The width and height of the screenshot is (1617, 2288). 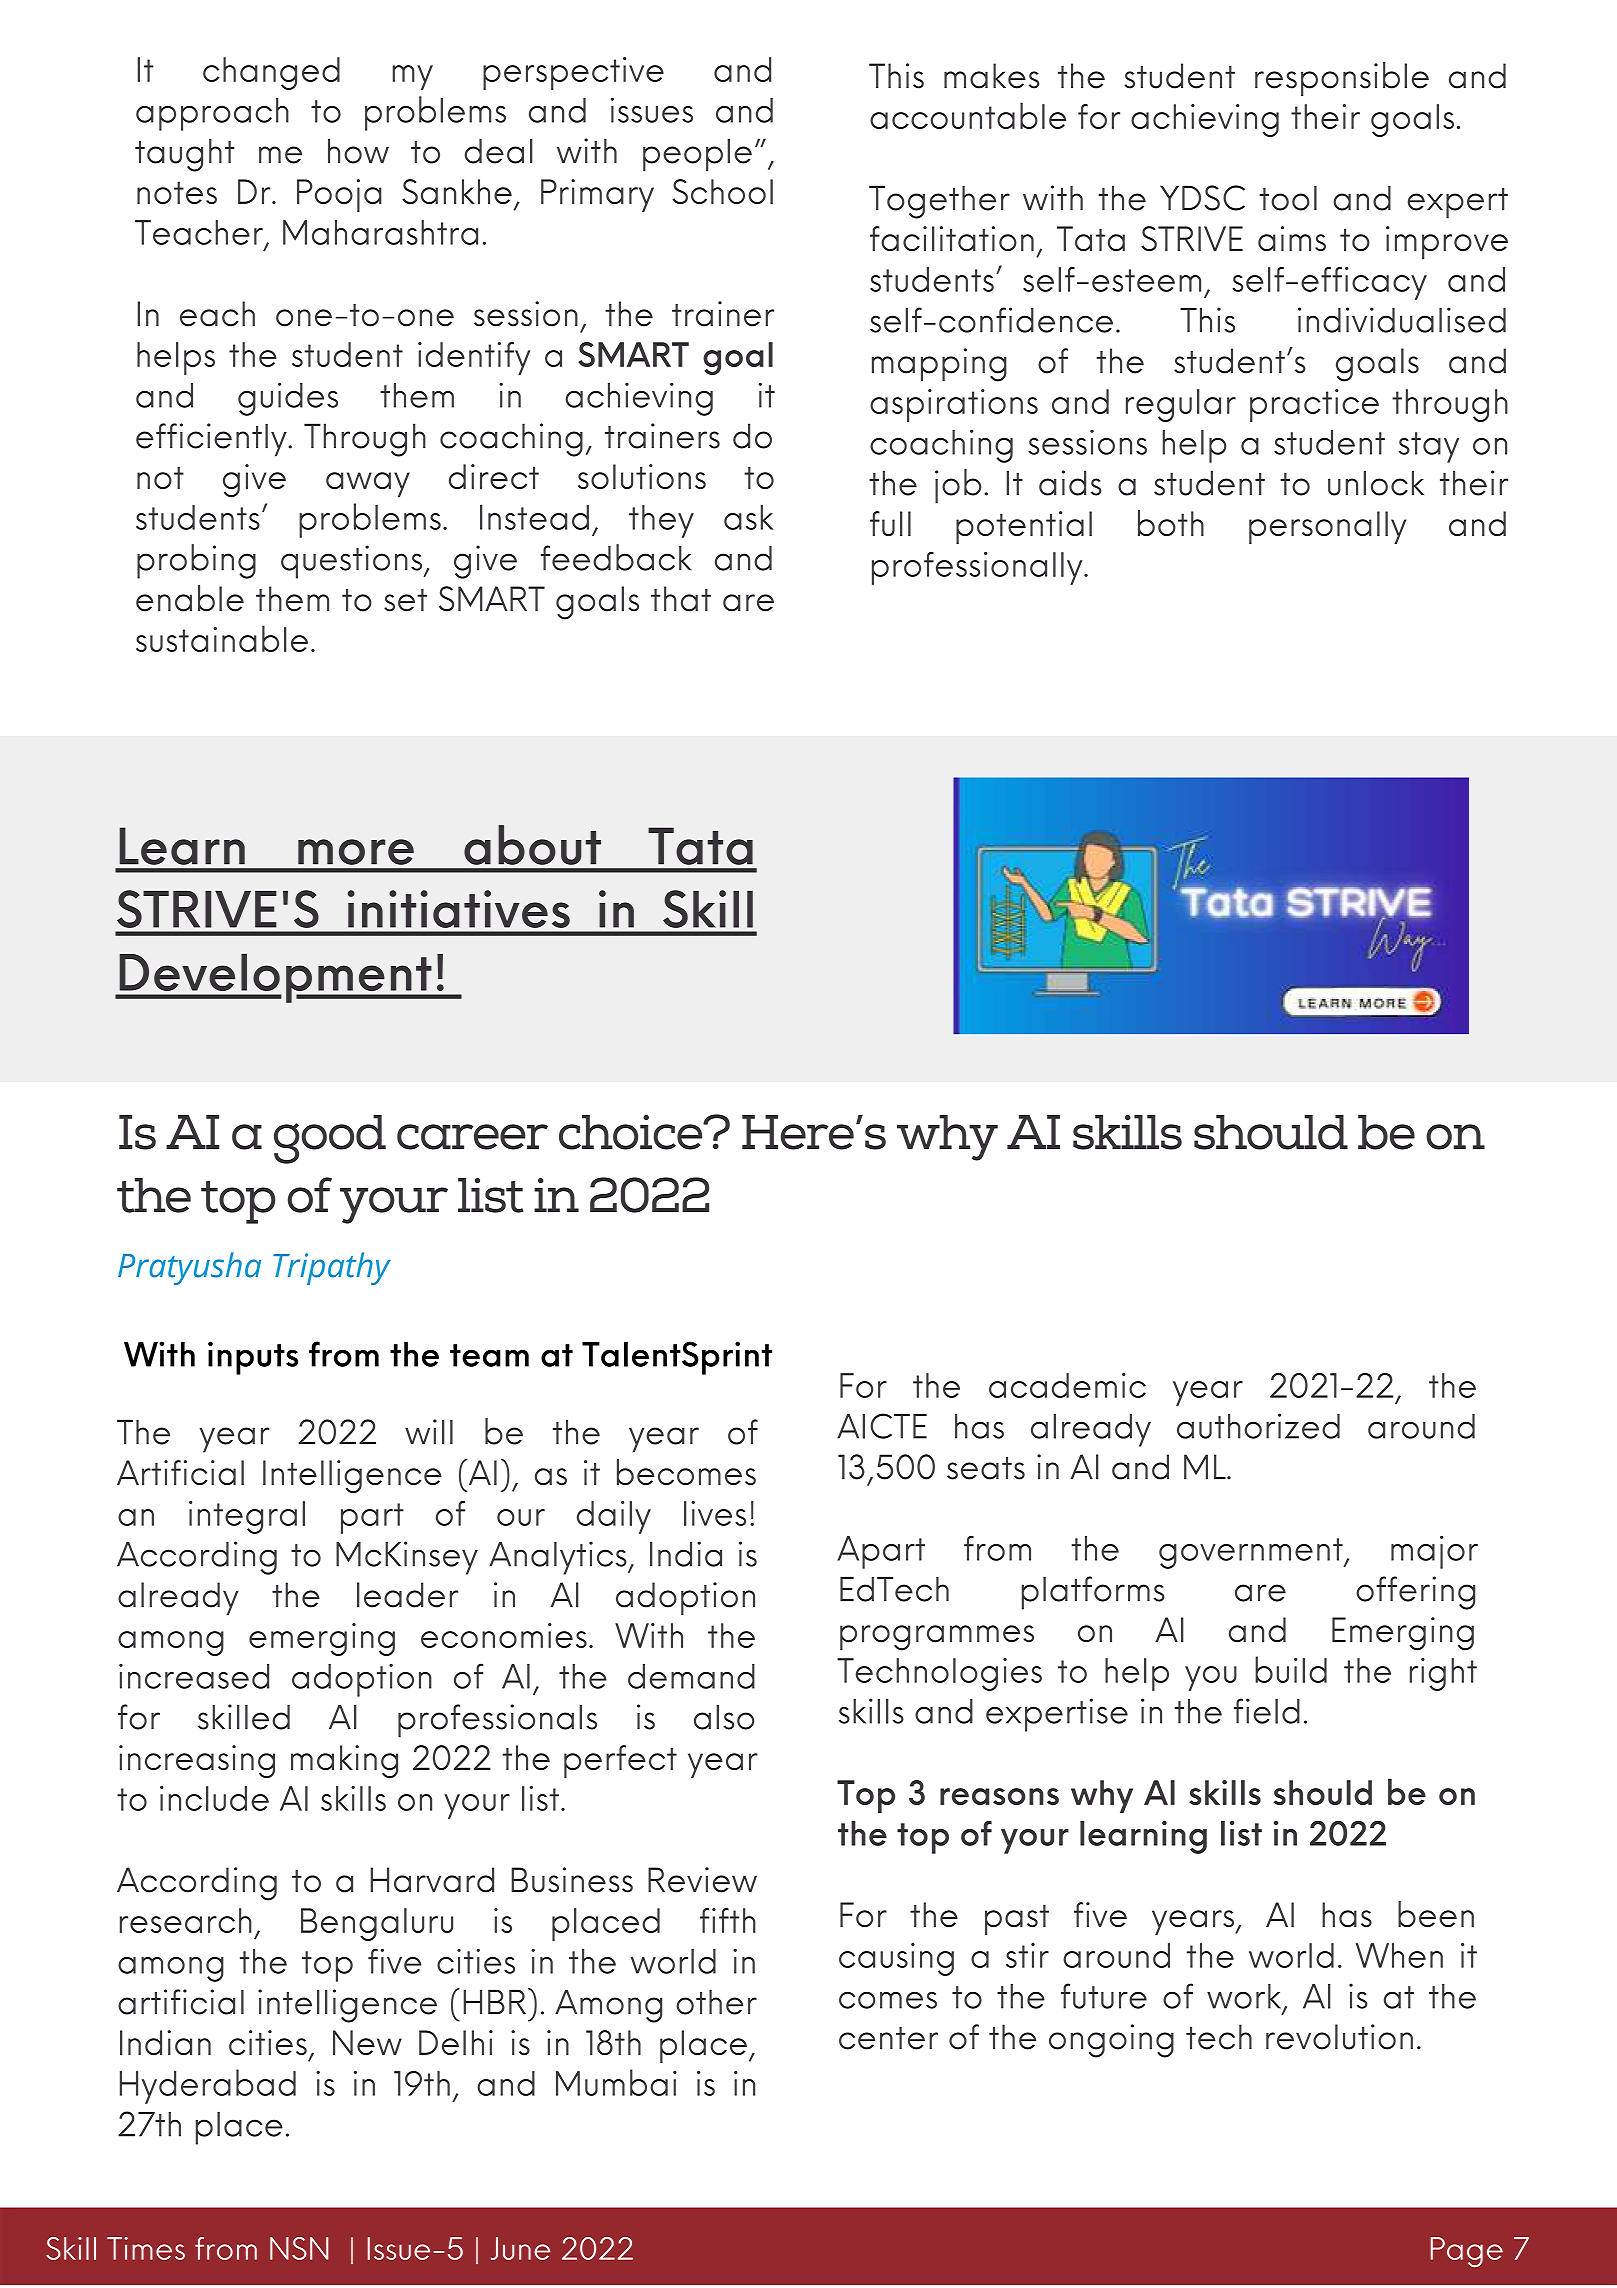 I want to click on tool, so click(x=1288, y=198).
